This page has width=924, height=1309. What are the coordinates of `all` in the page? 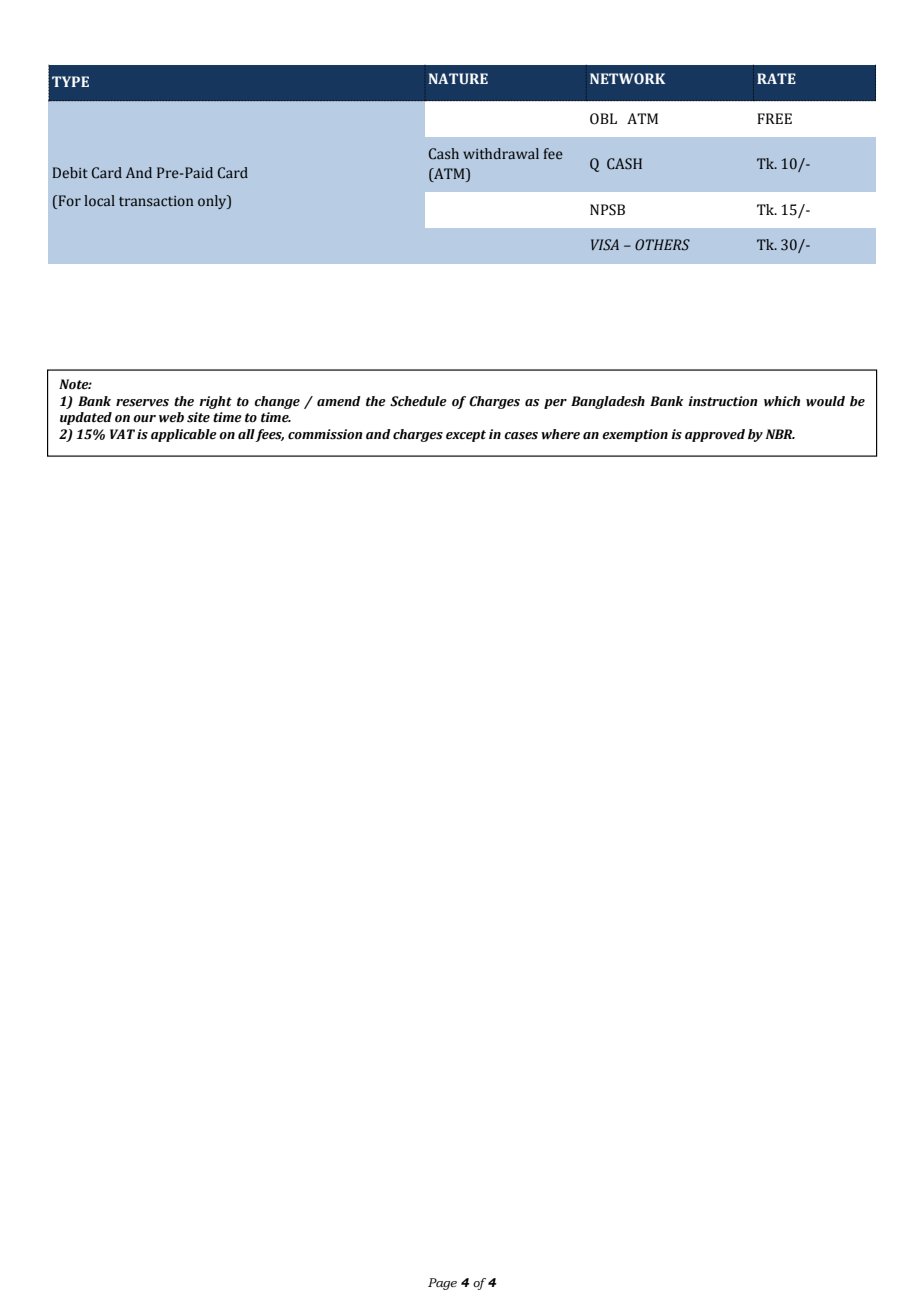 It's located at (246, 434).
